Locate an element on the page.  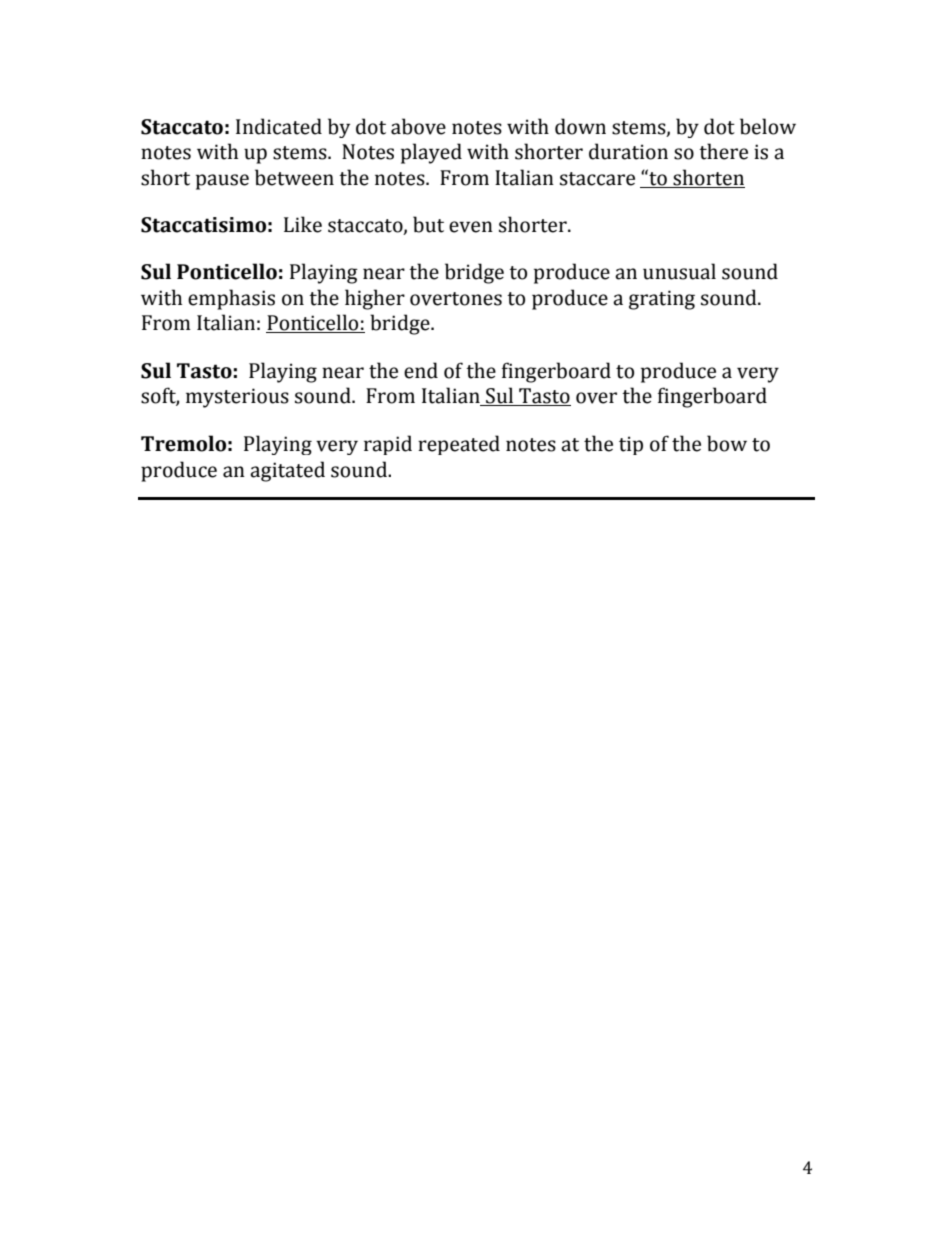
higher is located at coordinates (375, 299).
